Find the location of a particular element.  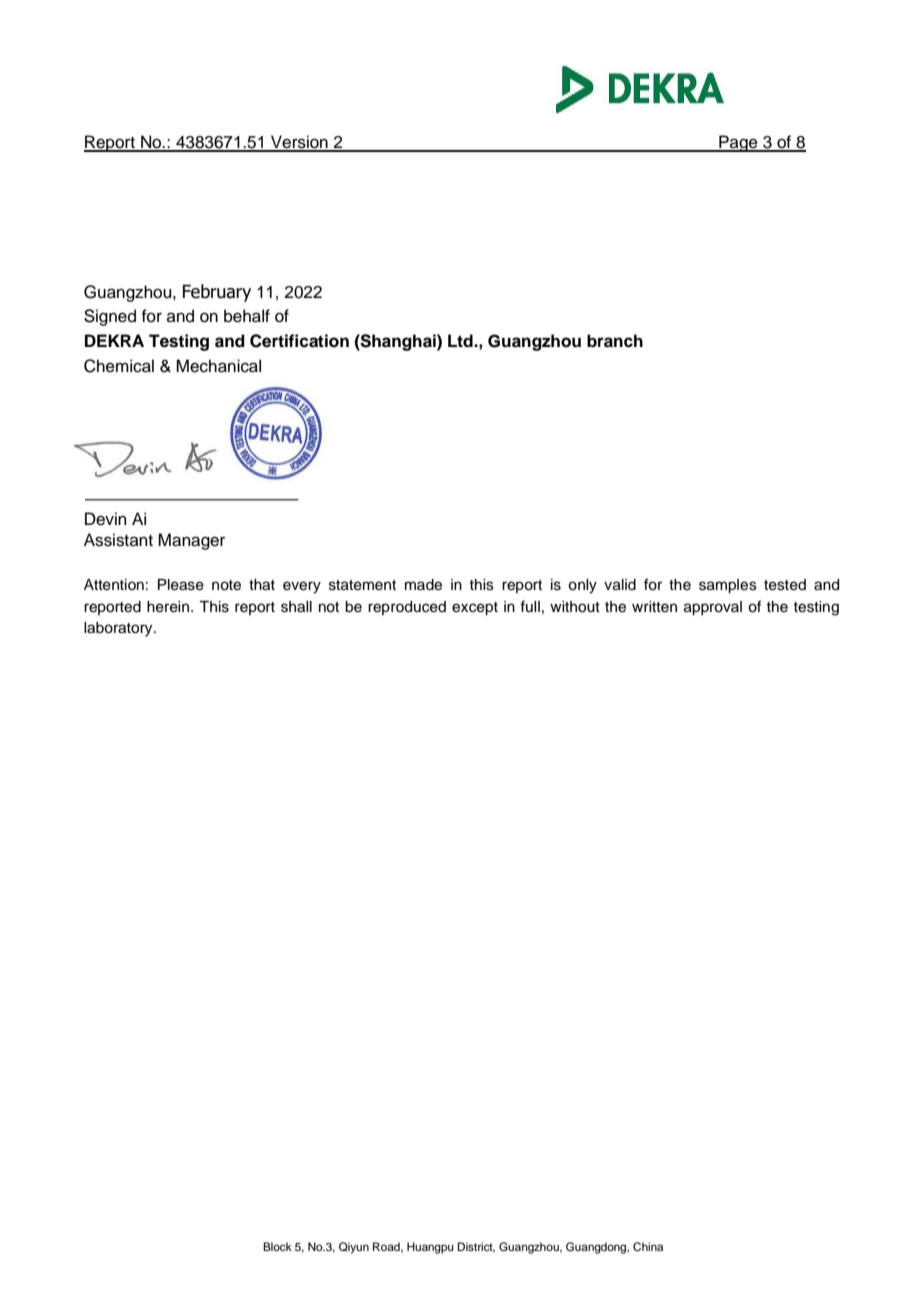

Version is located at coordinates (299, 143).
